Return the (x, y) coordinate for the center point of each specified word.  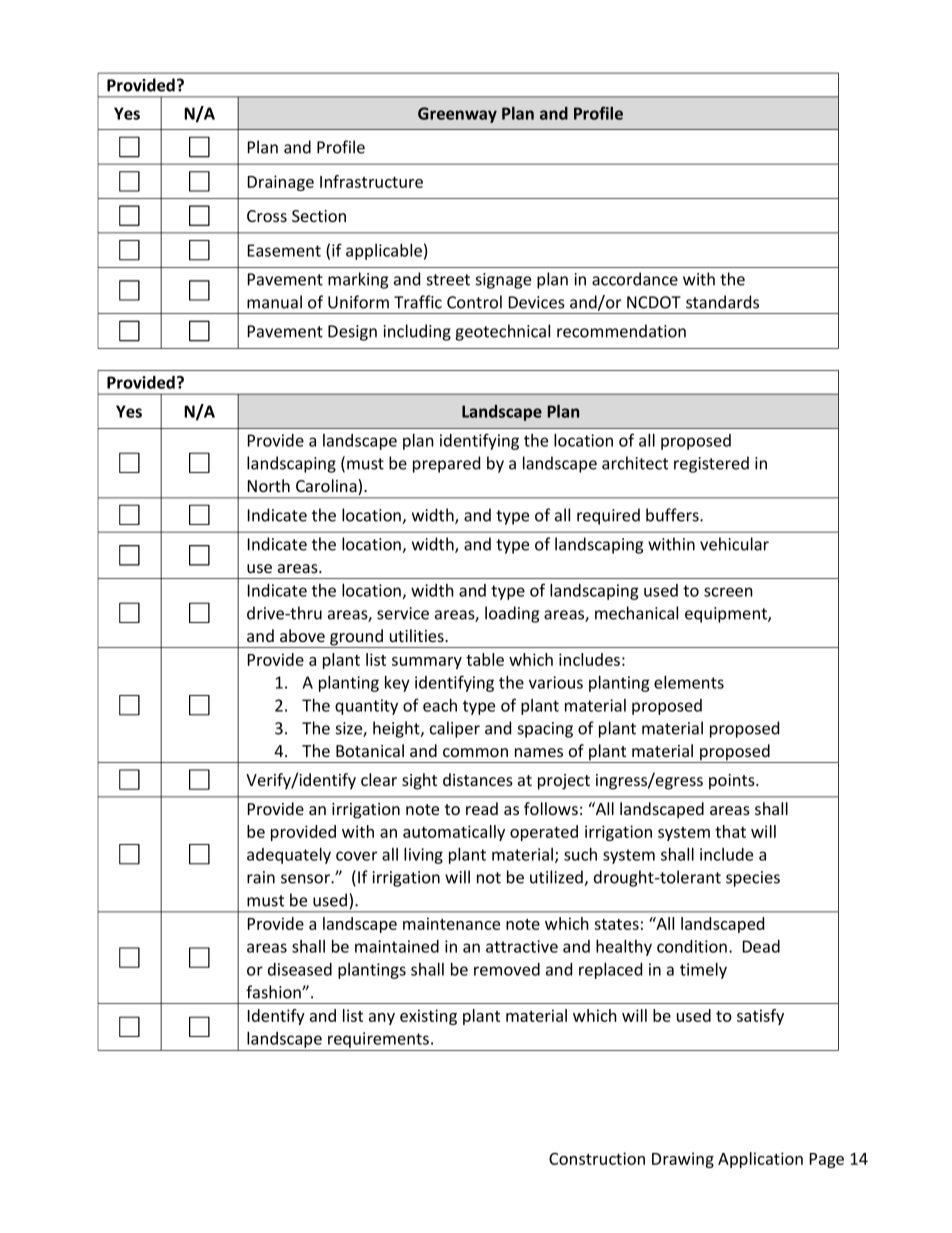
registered (711, 464)
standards (722, 302)
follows (551, 808)
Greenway (457, 115)
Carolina (327, 487)
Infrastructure (371, 181)
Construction (597, 1158)
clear (379, 779)
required (608, 516)
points (733, 782)
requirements (380, 1040)
